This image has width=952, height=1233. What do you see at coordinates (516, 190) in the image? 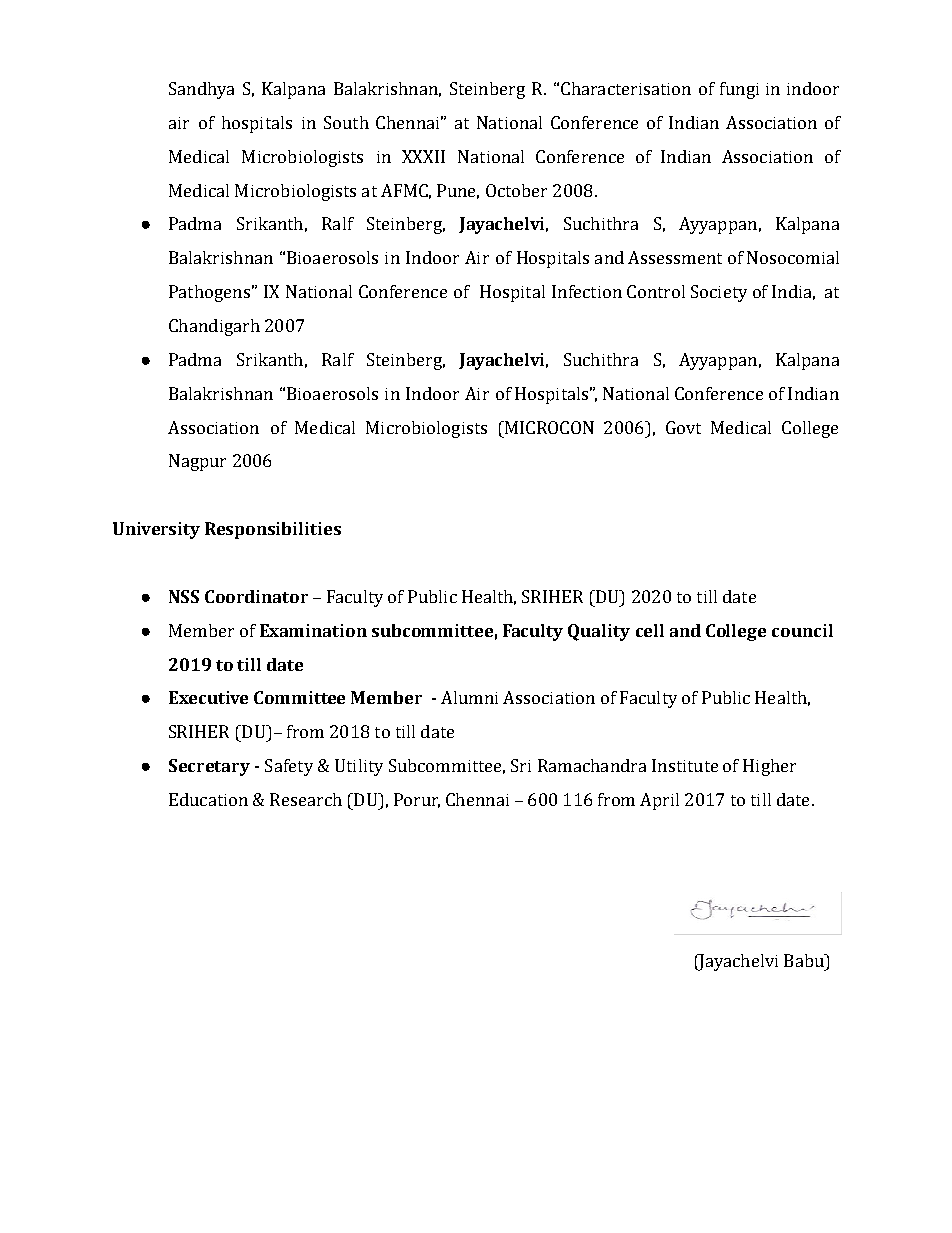
I see `October` at bounding box center [516, 190].
